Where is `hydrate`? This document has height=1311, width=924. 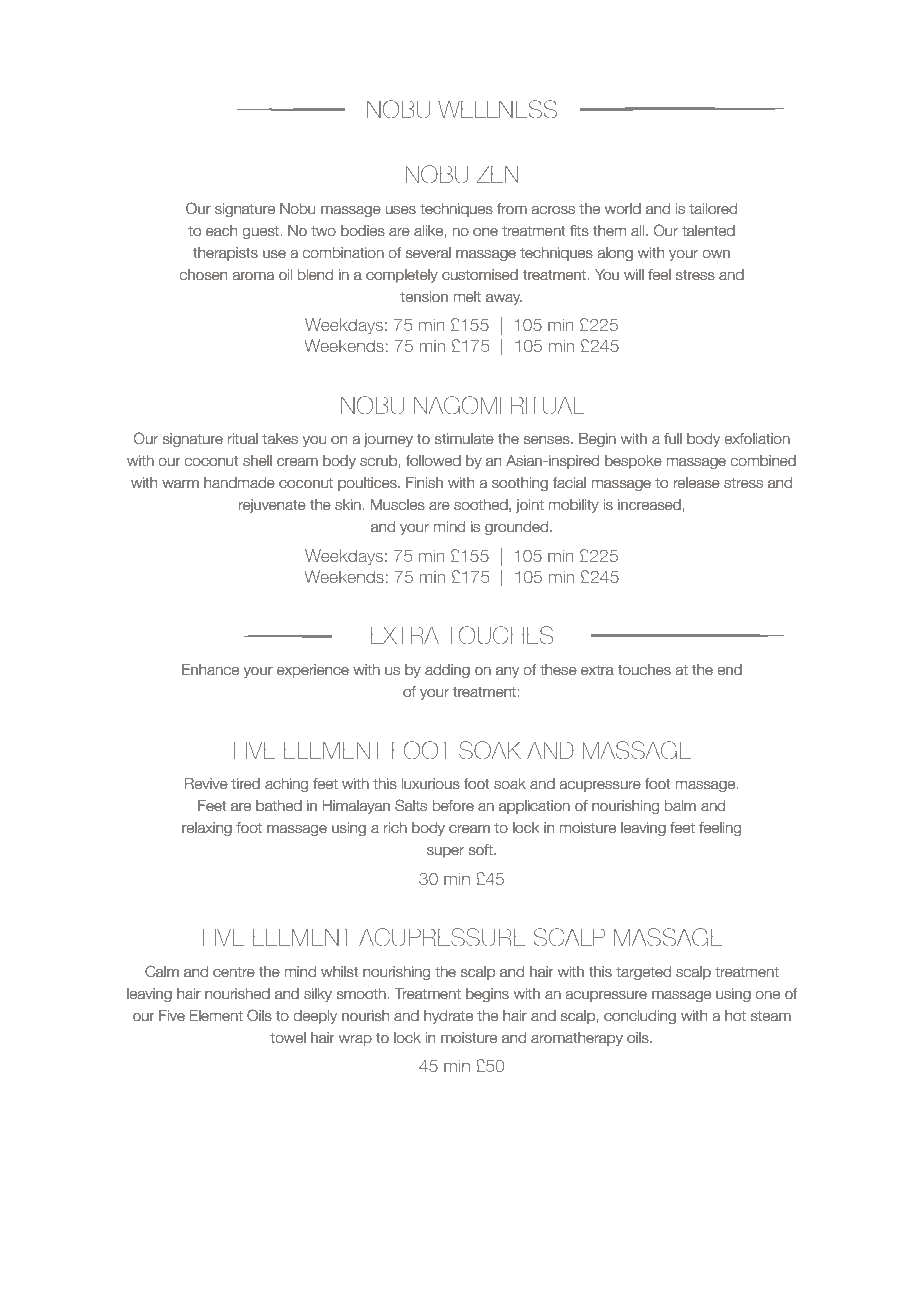
hydrate is located at coordinates (448, 1017).
